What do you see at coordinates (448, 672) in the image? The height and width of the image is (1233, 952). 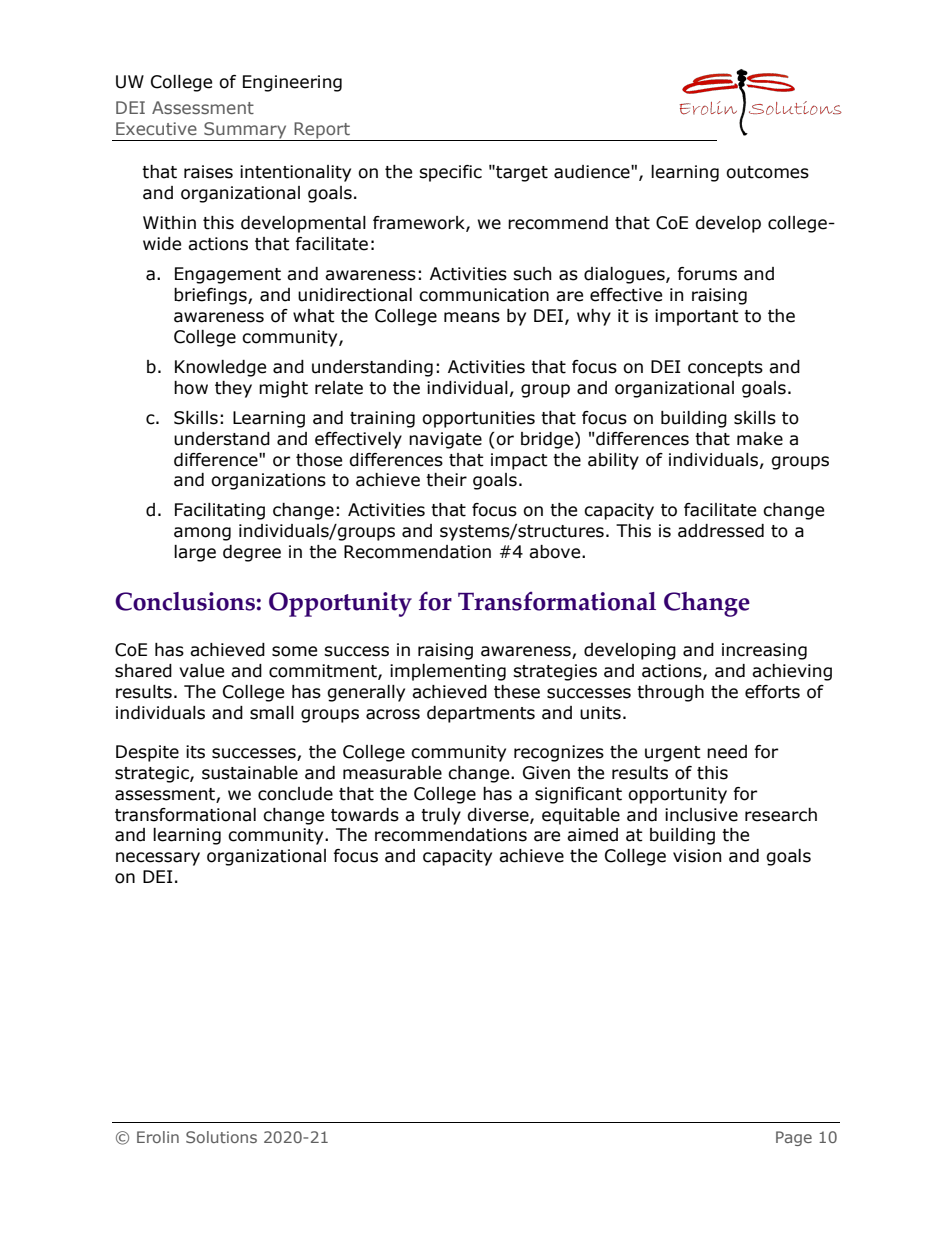 I see `implementing` at bounding box center [448, 672].
